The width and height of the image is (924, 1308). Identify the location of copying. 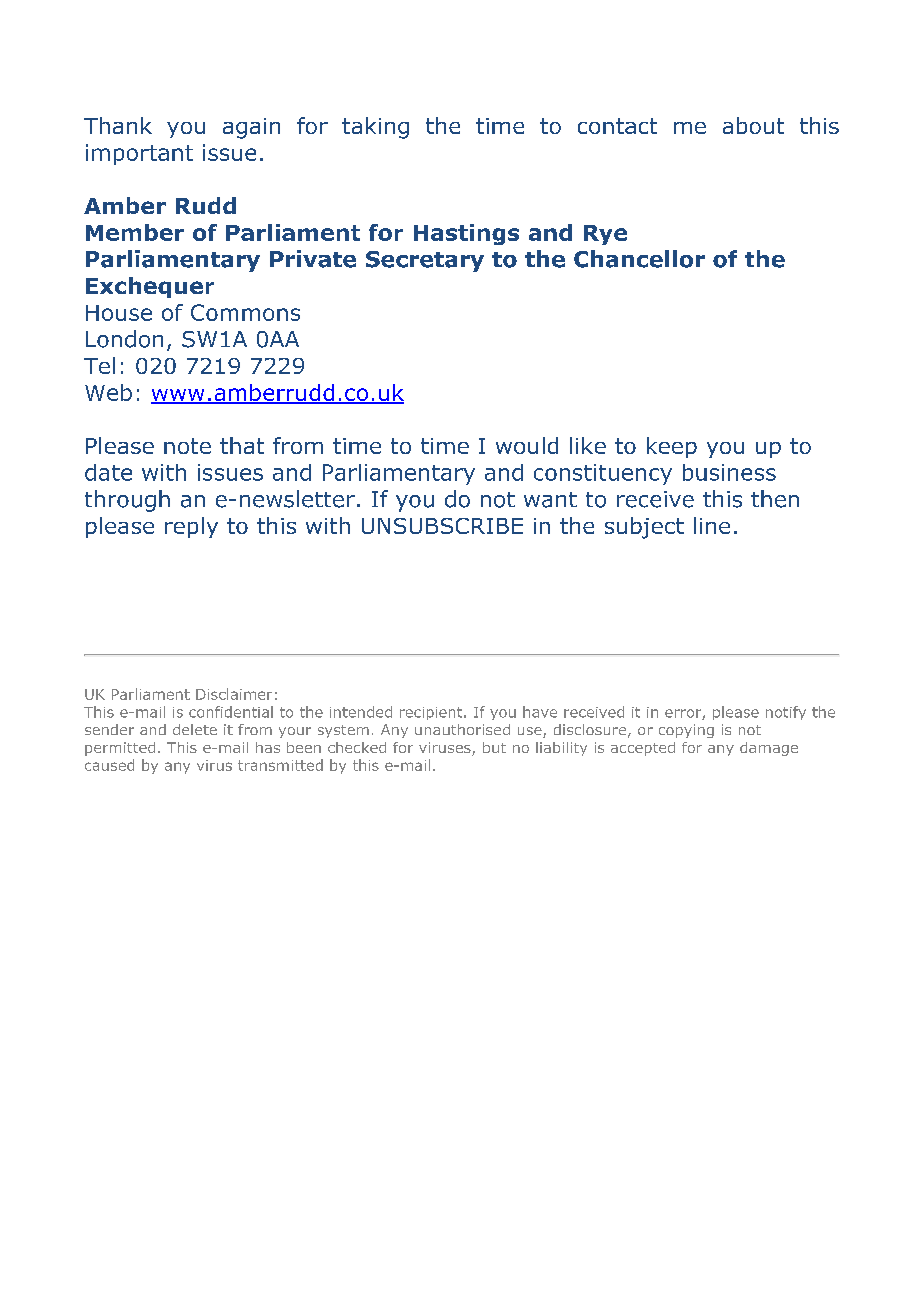
(686, 731).
